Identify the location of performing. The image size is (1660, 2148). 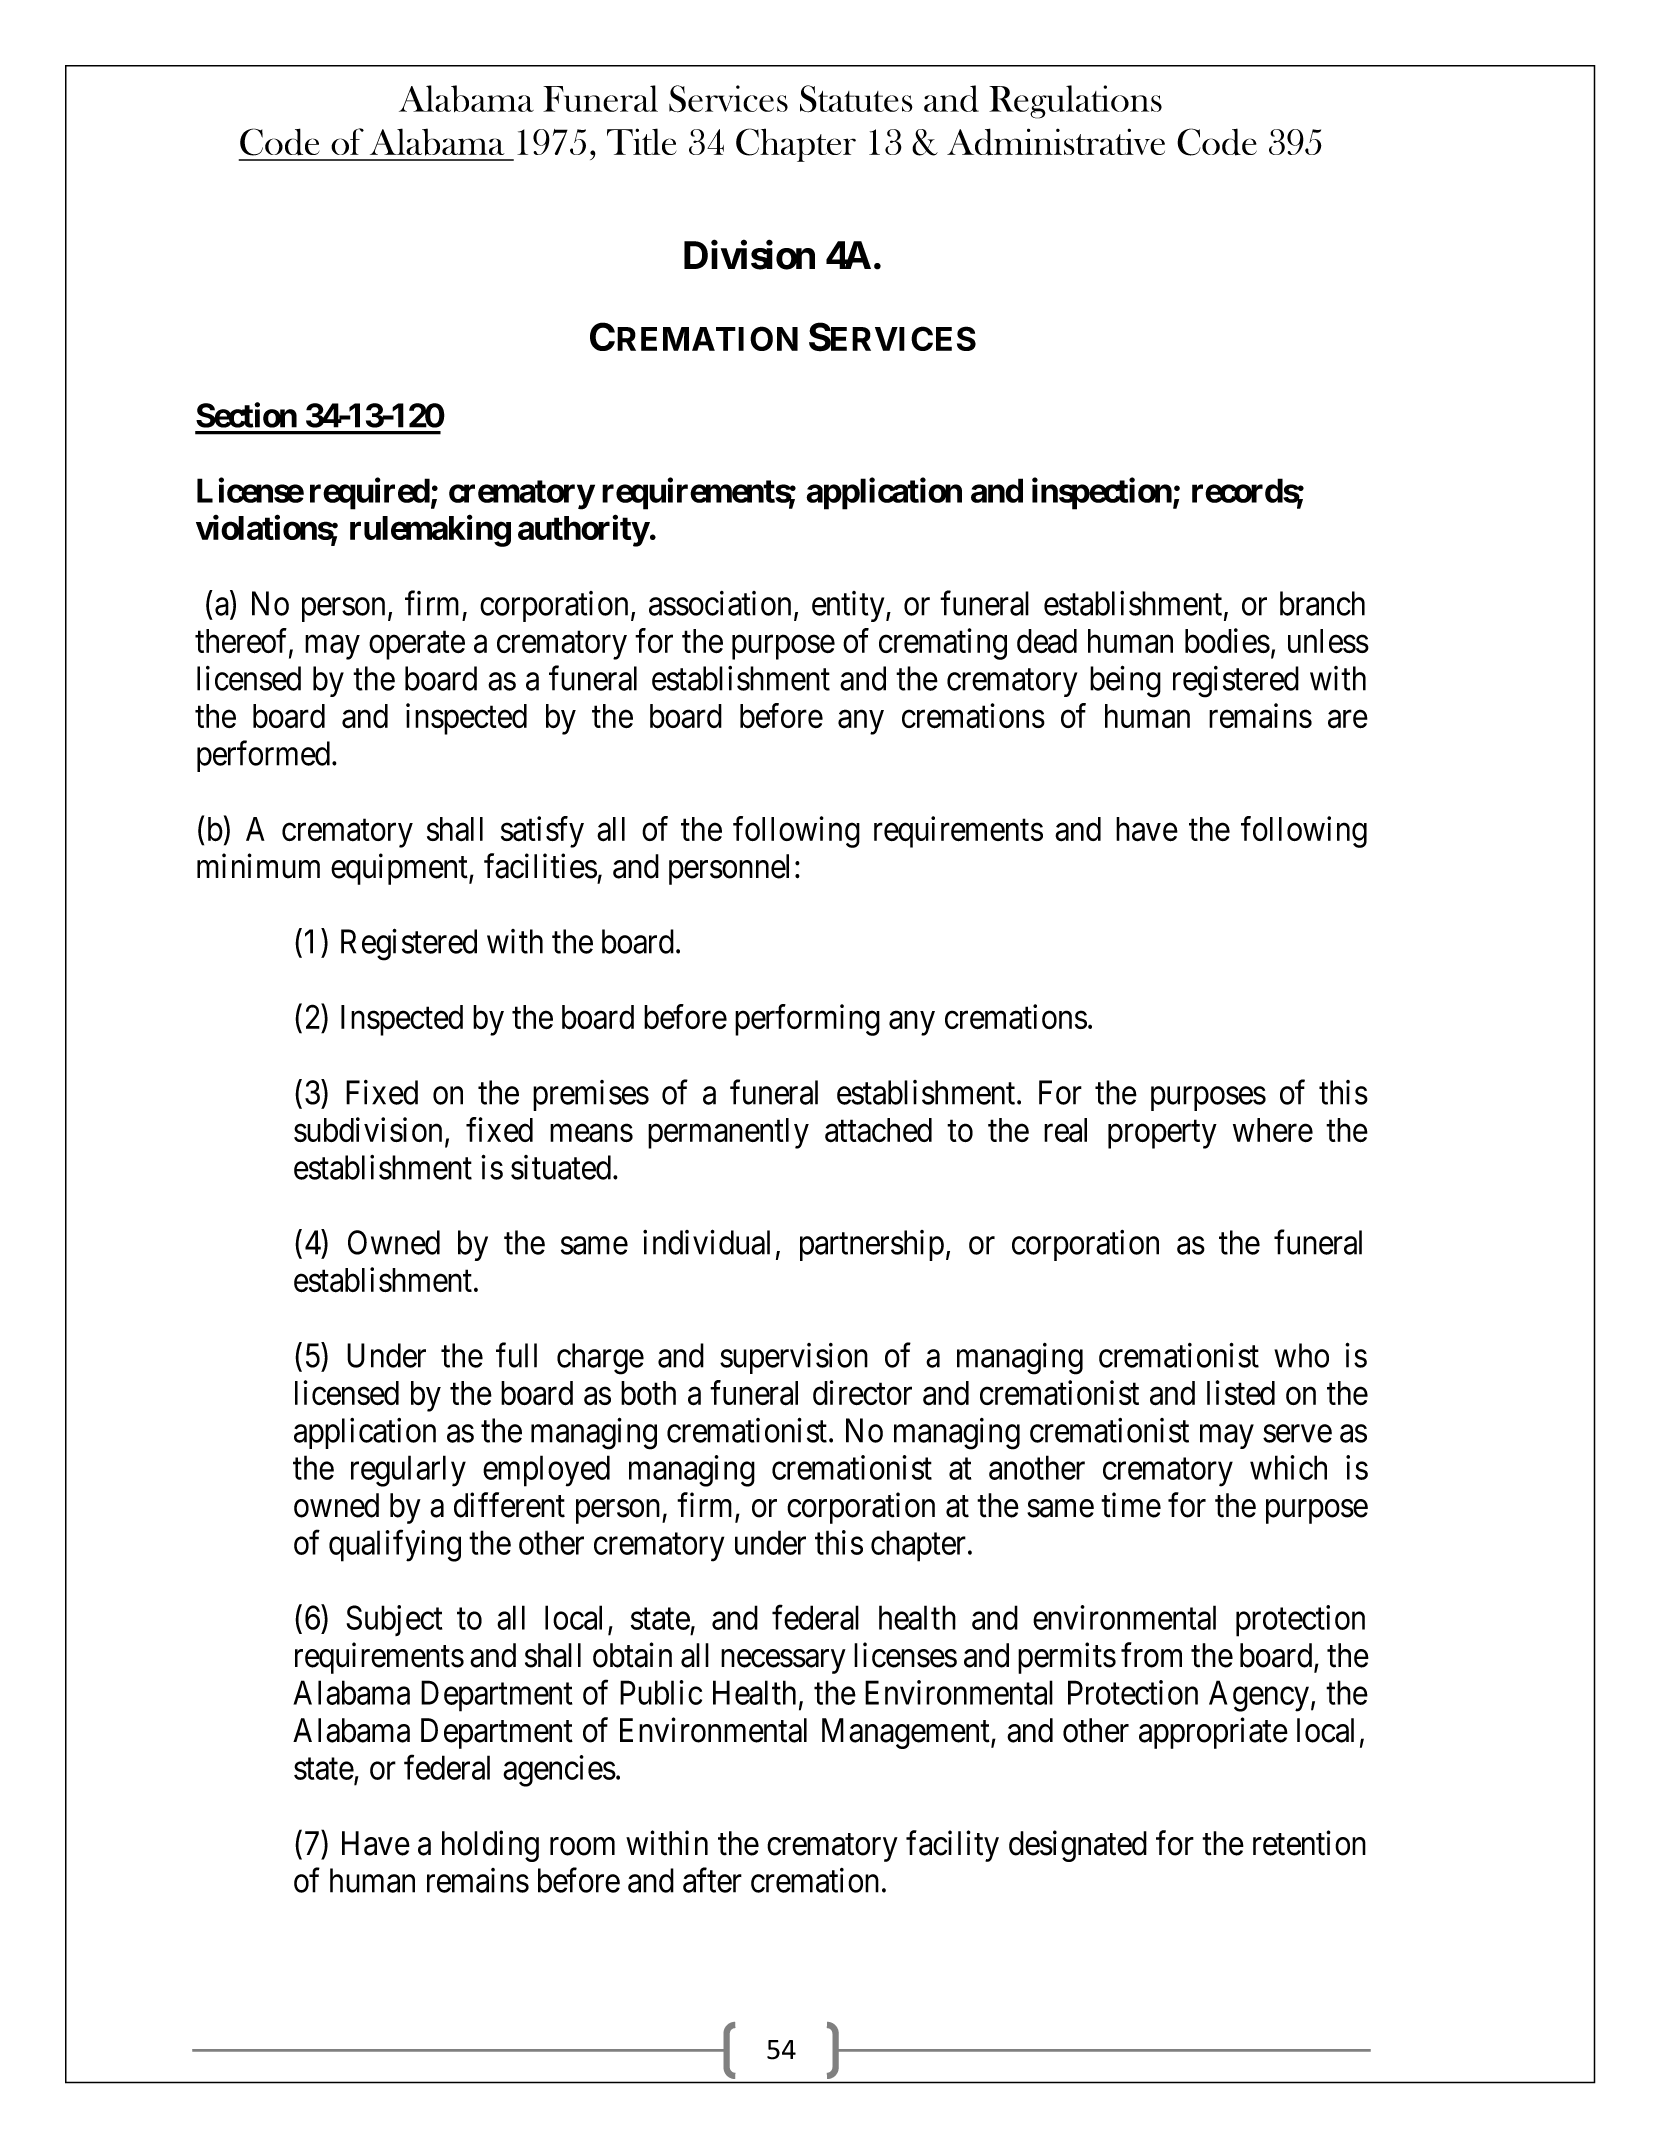
(807, 1020).
